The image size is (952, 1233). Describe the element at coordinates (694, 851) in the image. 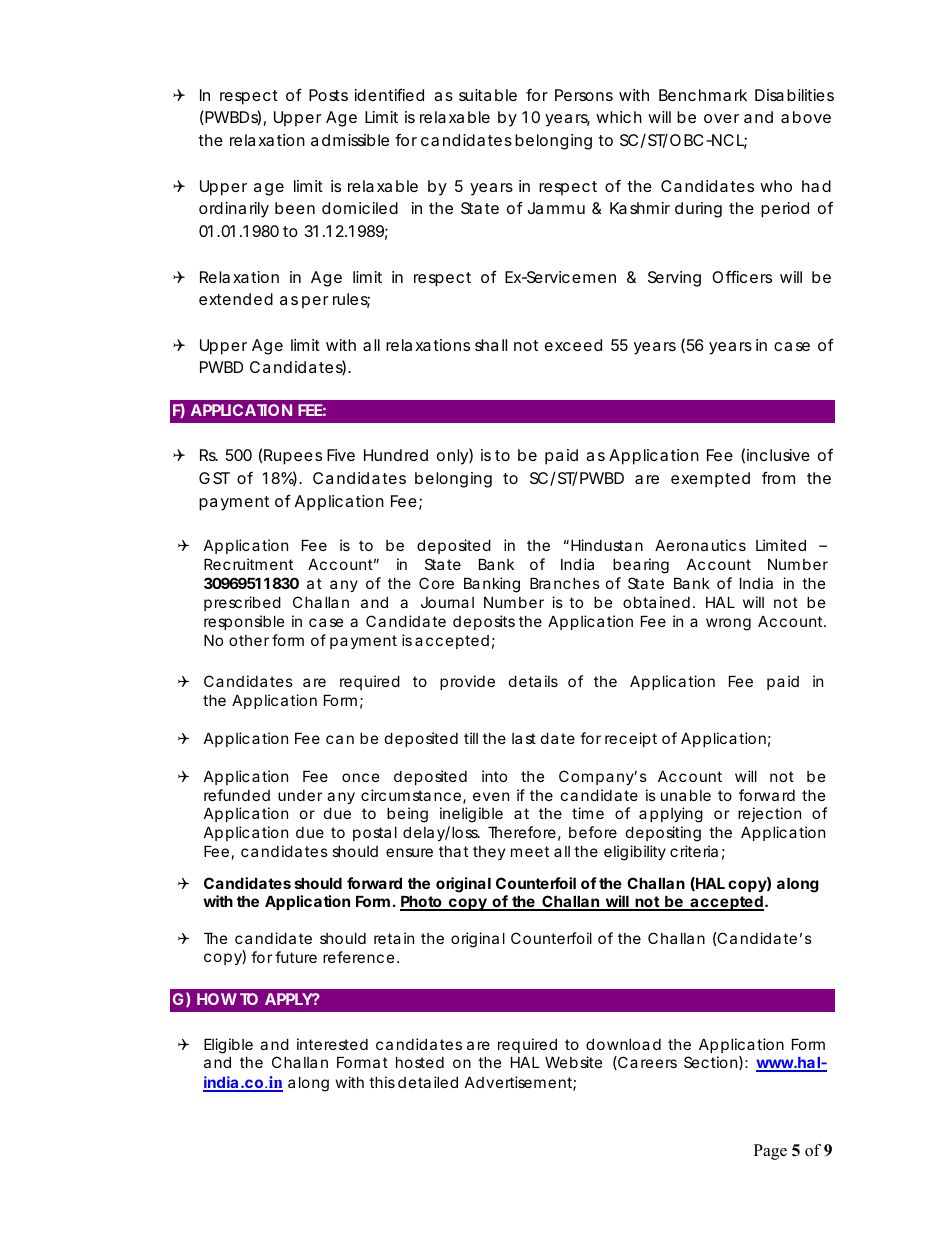

I see `criteria` at that location.
